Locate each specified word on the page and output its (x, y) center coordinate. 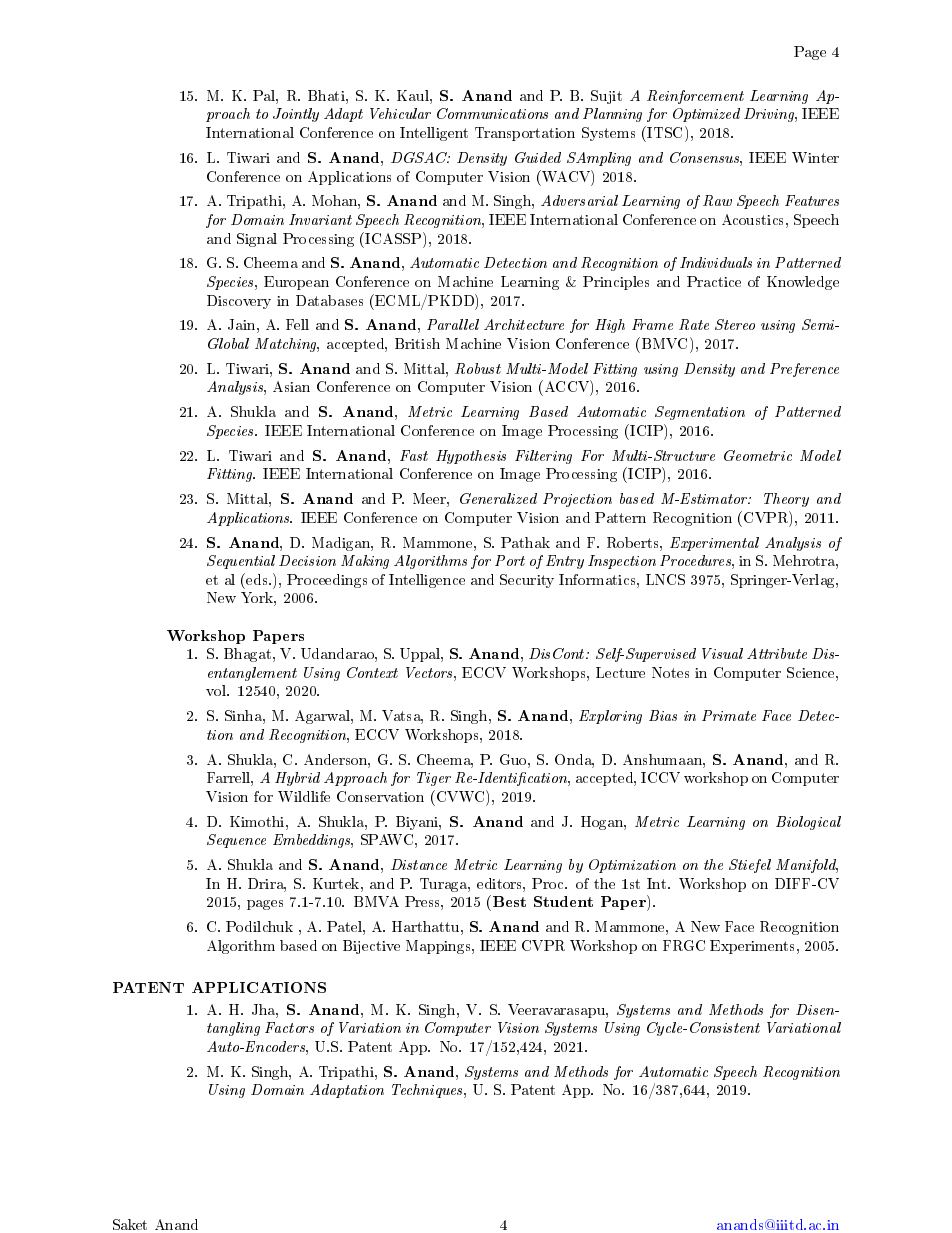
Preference (804, 370)
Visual (722, 653)
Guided (538, 157)
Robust (478, 368)
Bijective (371, 947)
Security (527, 581)
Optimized (706, 115)
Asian (291, 386)
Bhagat (249, 655)
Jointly (296, 115)
